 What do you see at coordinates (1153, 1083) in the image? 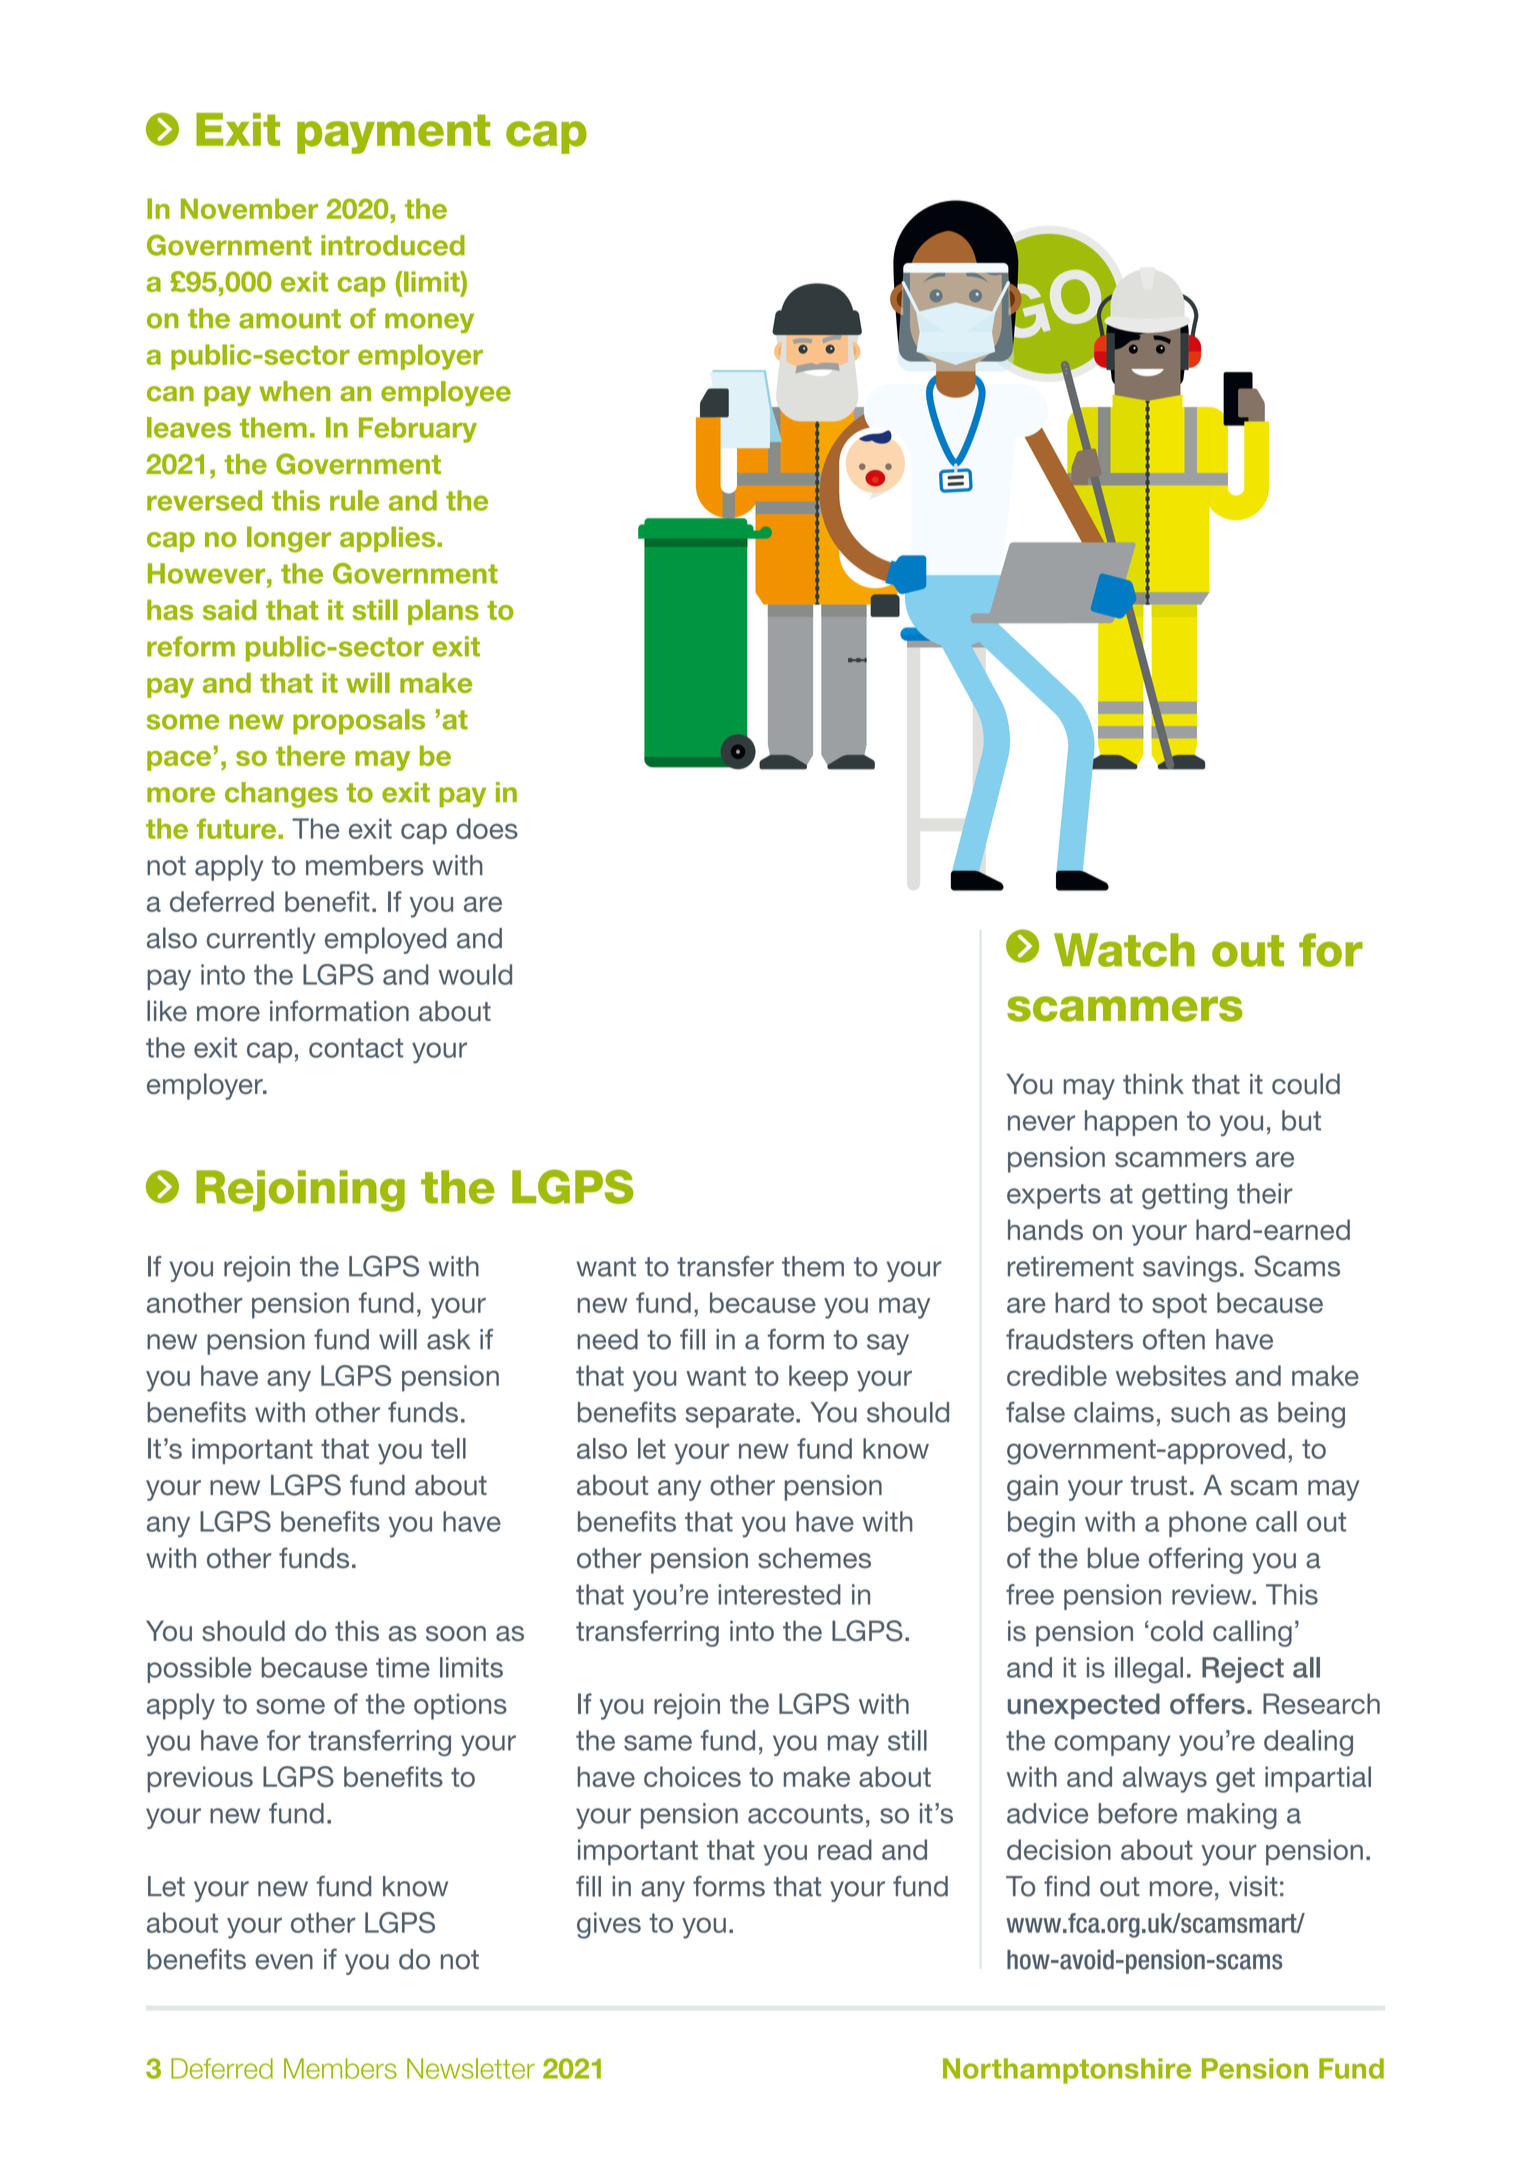
I see `think` at bounding box center [1153, 1083].
